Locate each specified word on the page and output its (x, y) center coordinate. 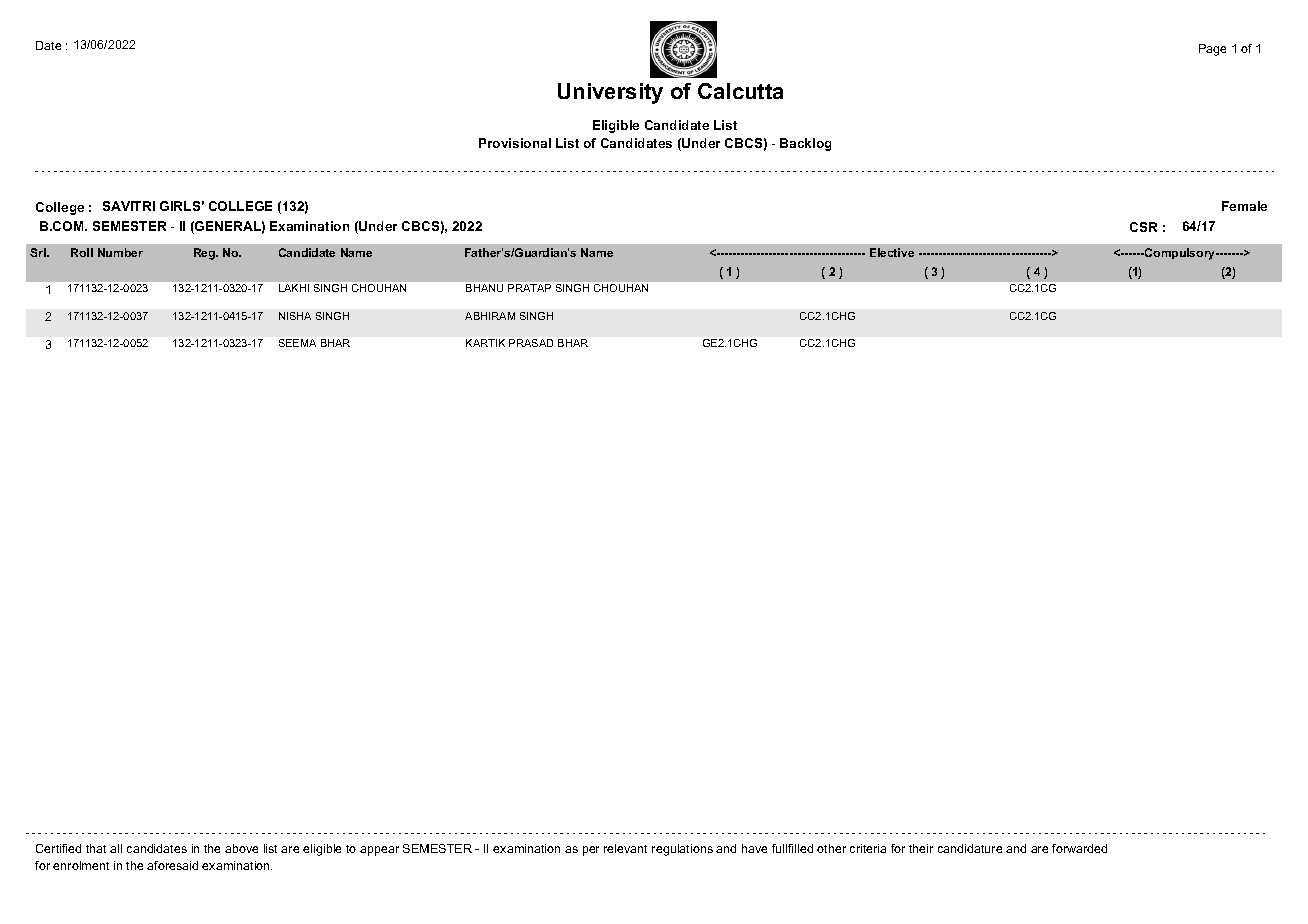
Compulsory (1180, 254)
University (610, 93)
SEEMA (297, 343)
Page (1212, 50)
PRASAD (531, 343)
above (241, 848)
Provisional (515, 143)
